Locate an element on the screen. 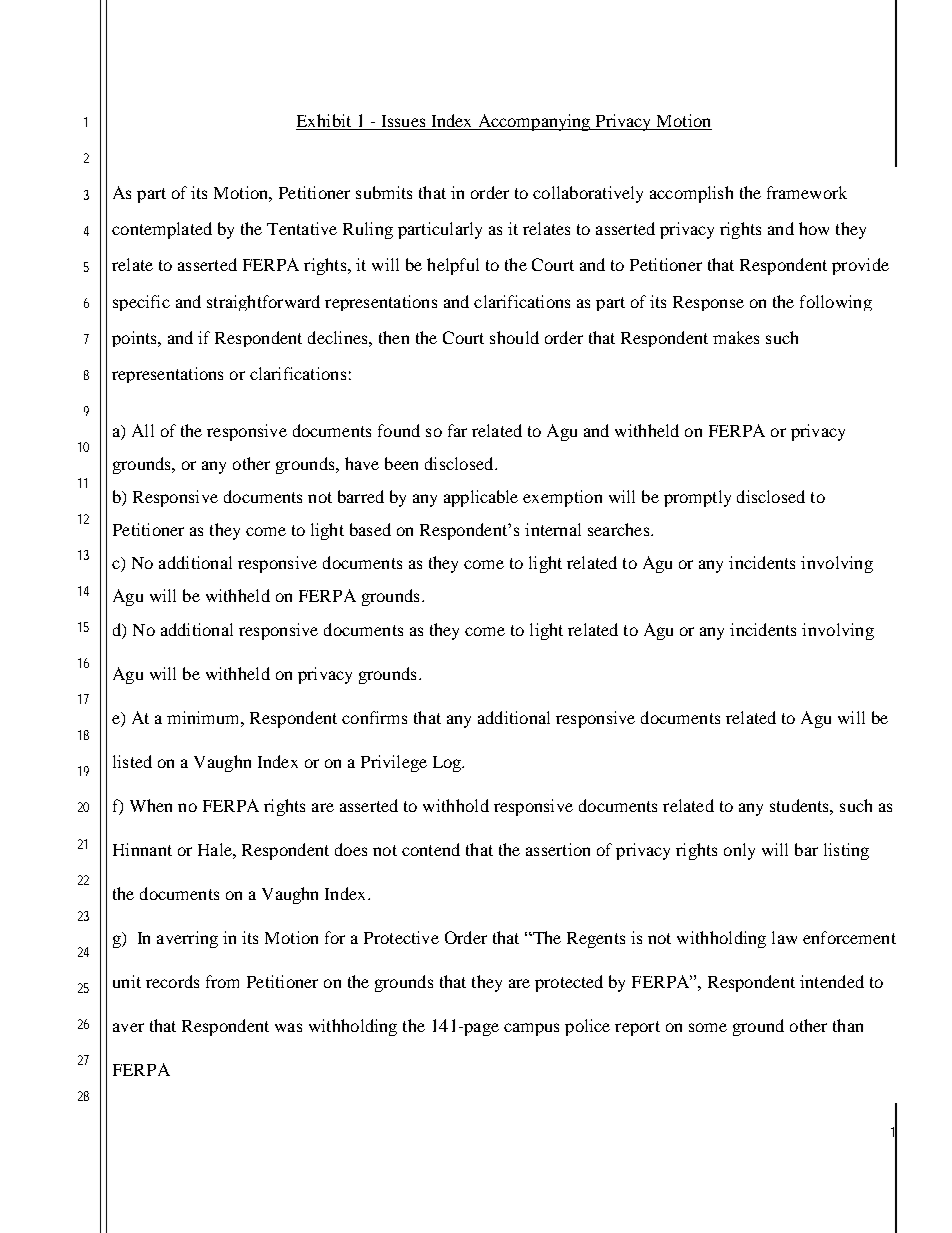 Image resolution: width=952 pixels, height=1233 pixels. only is located at coordinates (739, 851).
